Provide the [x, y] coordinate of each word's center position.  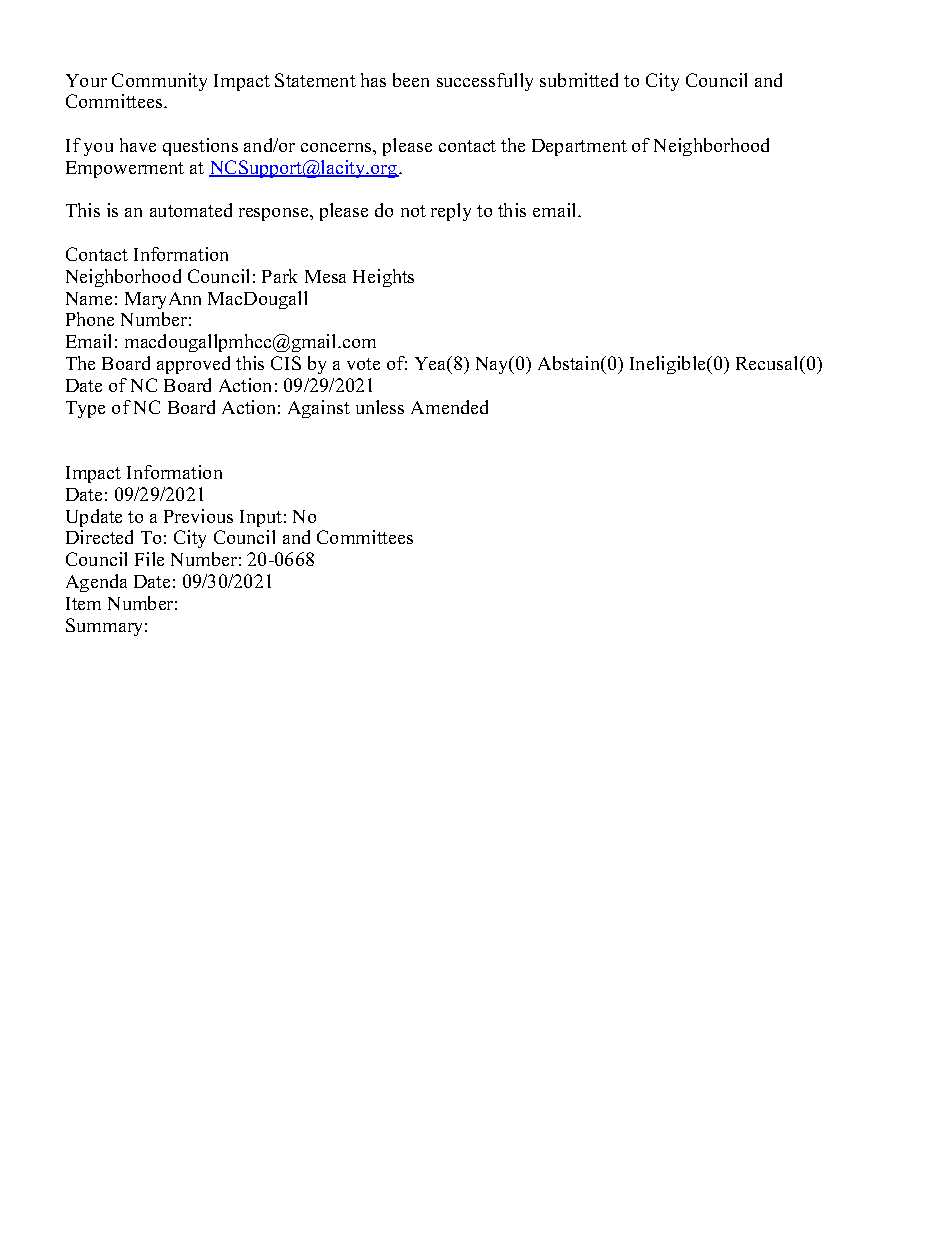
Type [85, 409]
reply [451, 212]
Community [159, 82]
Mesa [325, 276]
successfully [485, 82]
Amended [449, 407]
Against [319, 409]
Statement [315, 80]
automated [191, 210]
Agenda [96, 583]
